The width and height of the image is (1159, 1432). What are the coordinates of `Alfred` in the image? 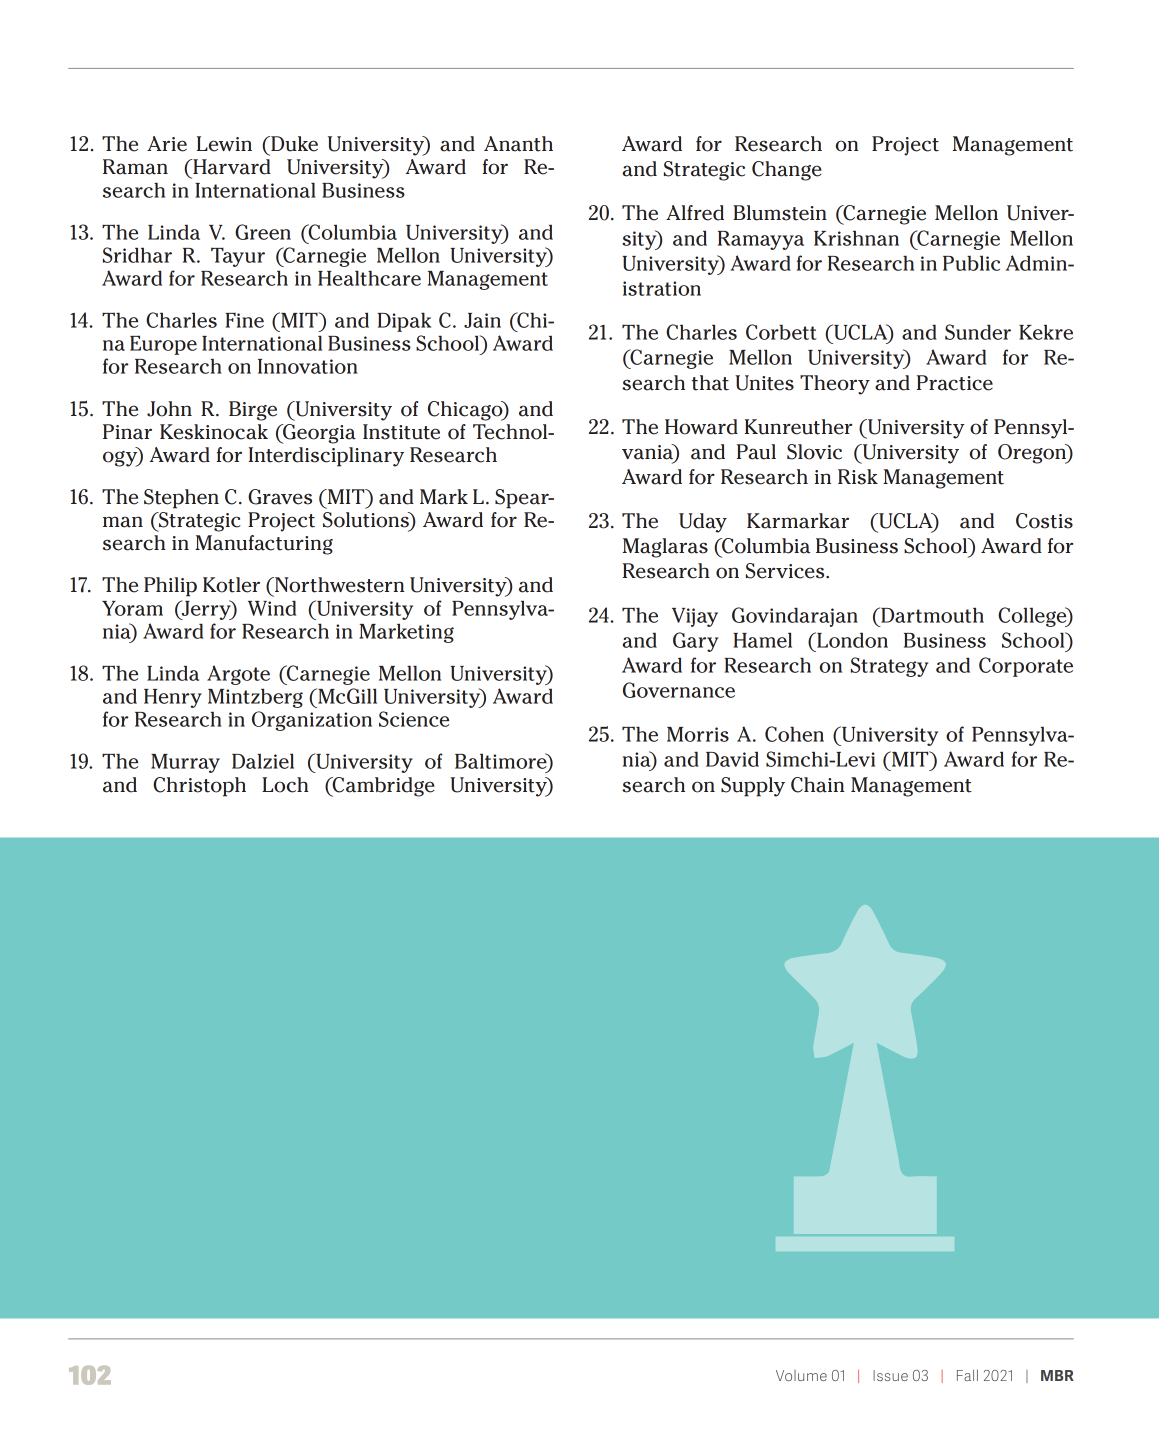 It's located at (695, 213).
